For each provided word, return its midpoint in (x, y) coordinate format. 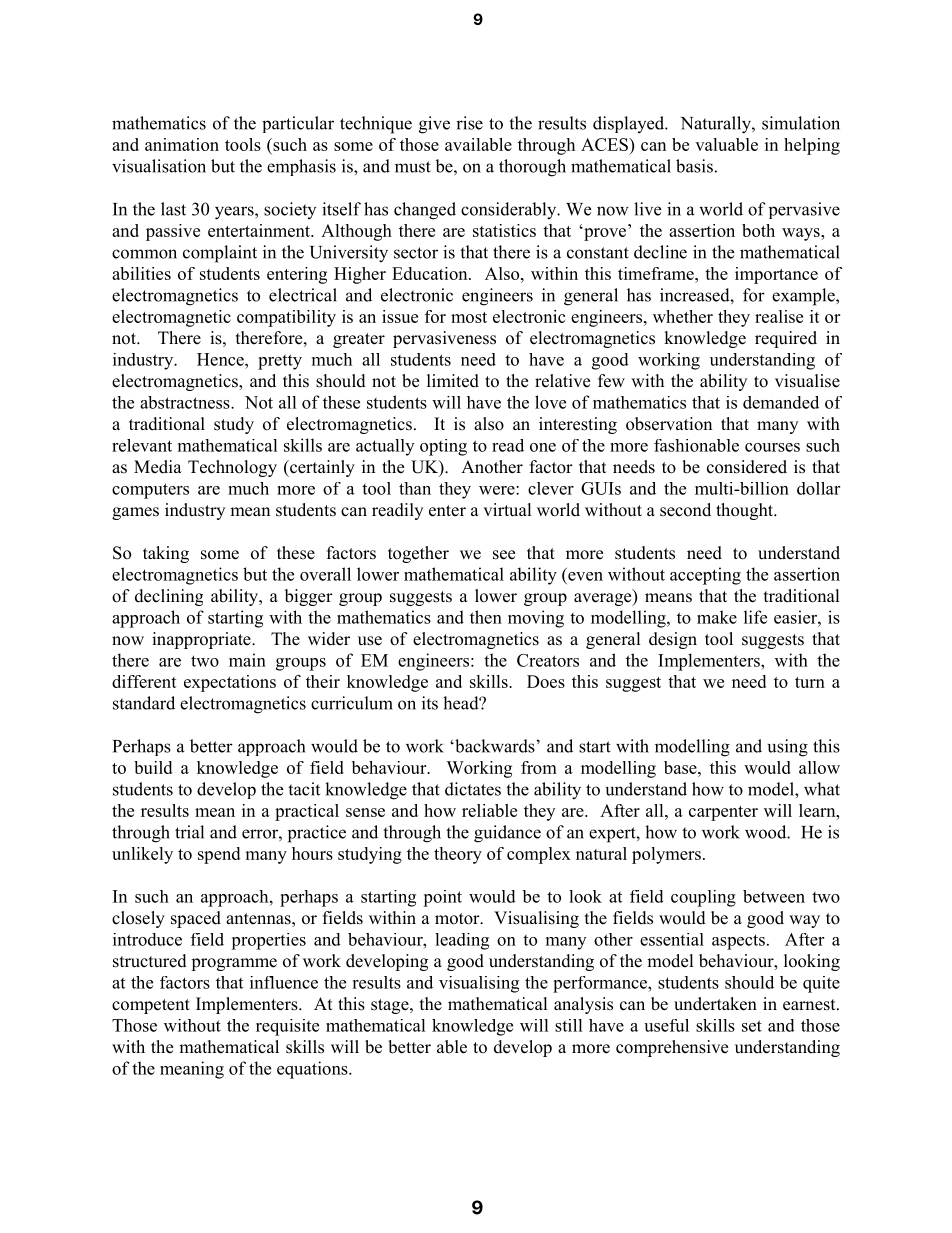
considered (747, 467)
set (752, 1026)
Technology (232, 468)
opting (443, 447)
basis (694, 166)
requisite (287, 1027)
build (153, 767)
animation (182, 144)
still (569, 1025)
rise (469, 123)
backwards (494, 746)
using (788, 748)
